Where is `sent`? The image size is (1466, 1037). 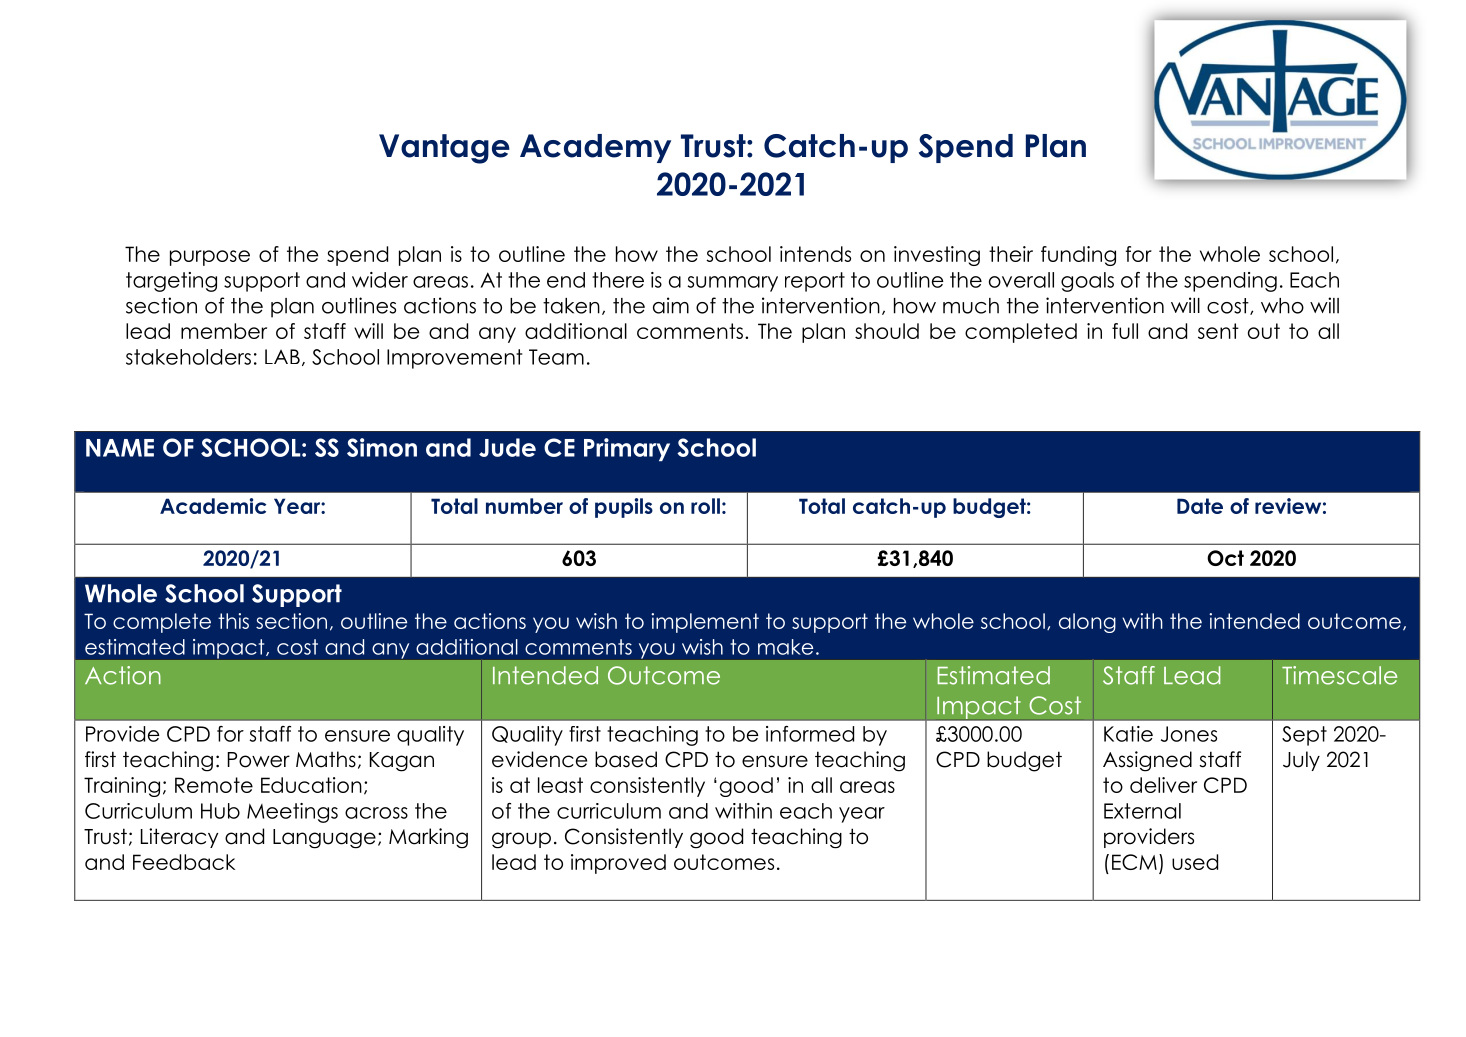
sent is located at coordinates (1218, 331).
